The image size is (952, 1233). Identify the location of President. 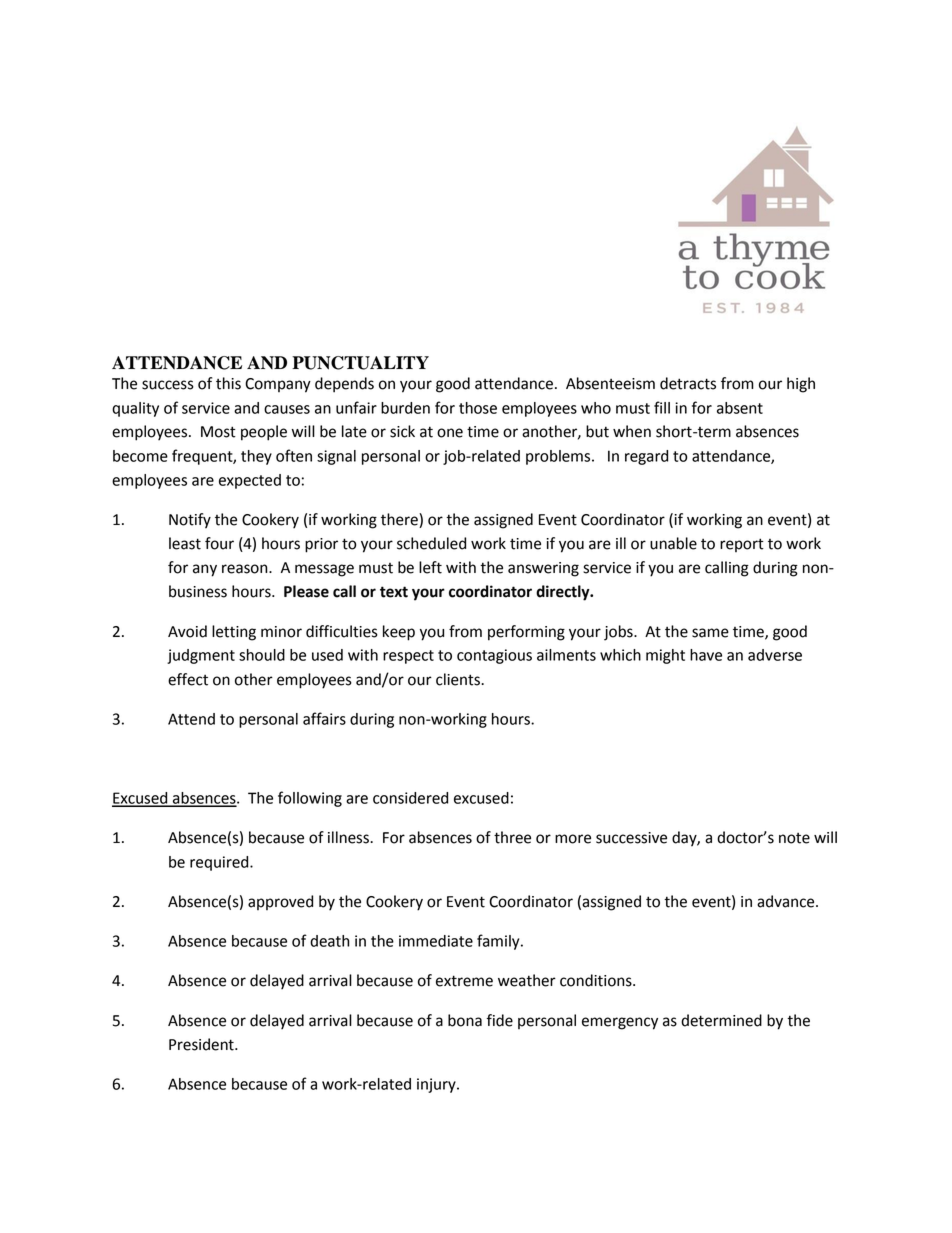
(202, 1044).
